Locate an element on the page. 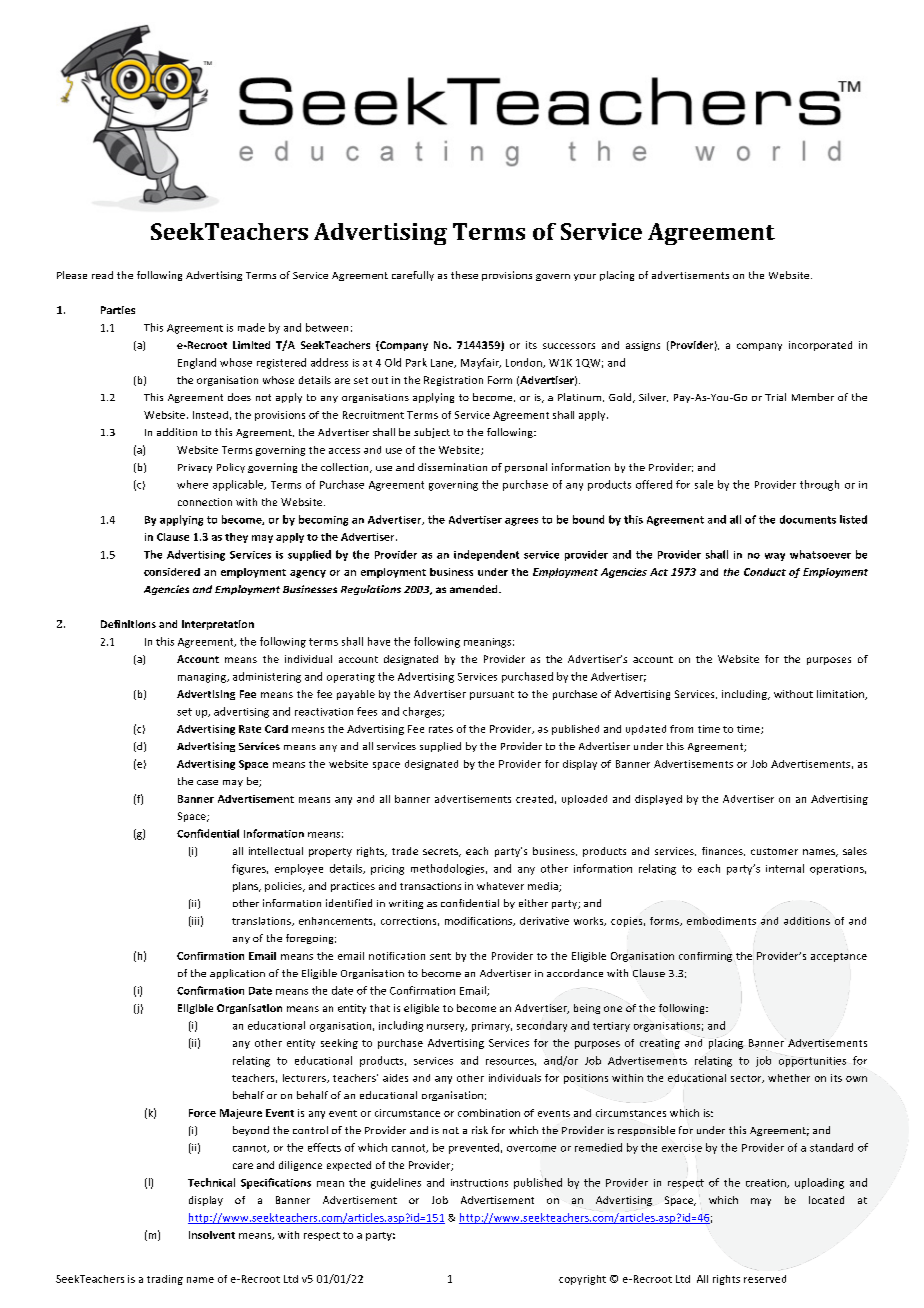 The height and width of the page is (1308, 924). assigns is located at coordinates (643, 346).
